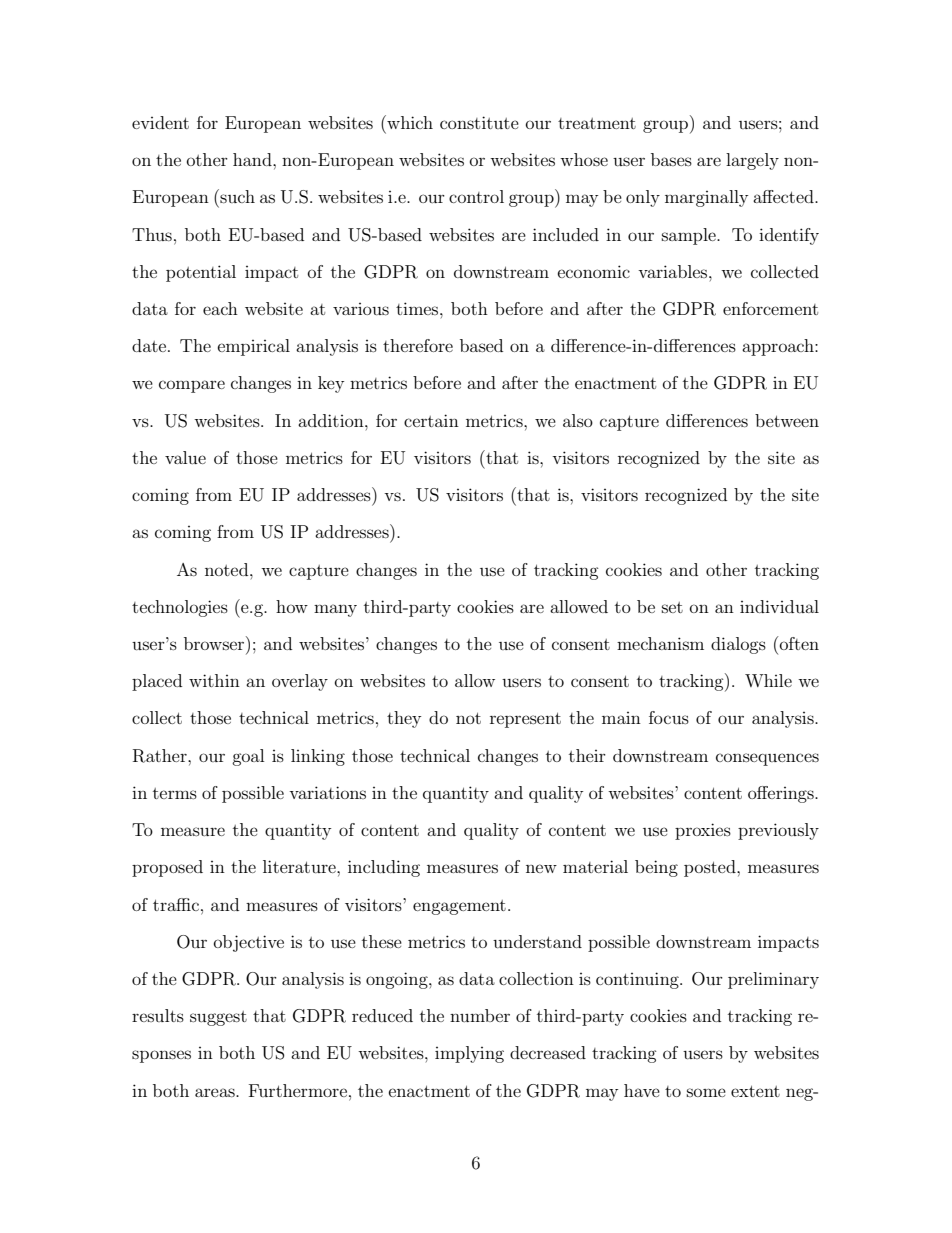 The width and height of the page is (952, 1233). What do you see at coordinates (787, 420) in the page?
I see `between` at bounding box center [787, 420].
